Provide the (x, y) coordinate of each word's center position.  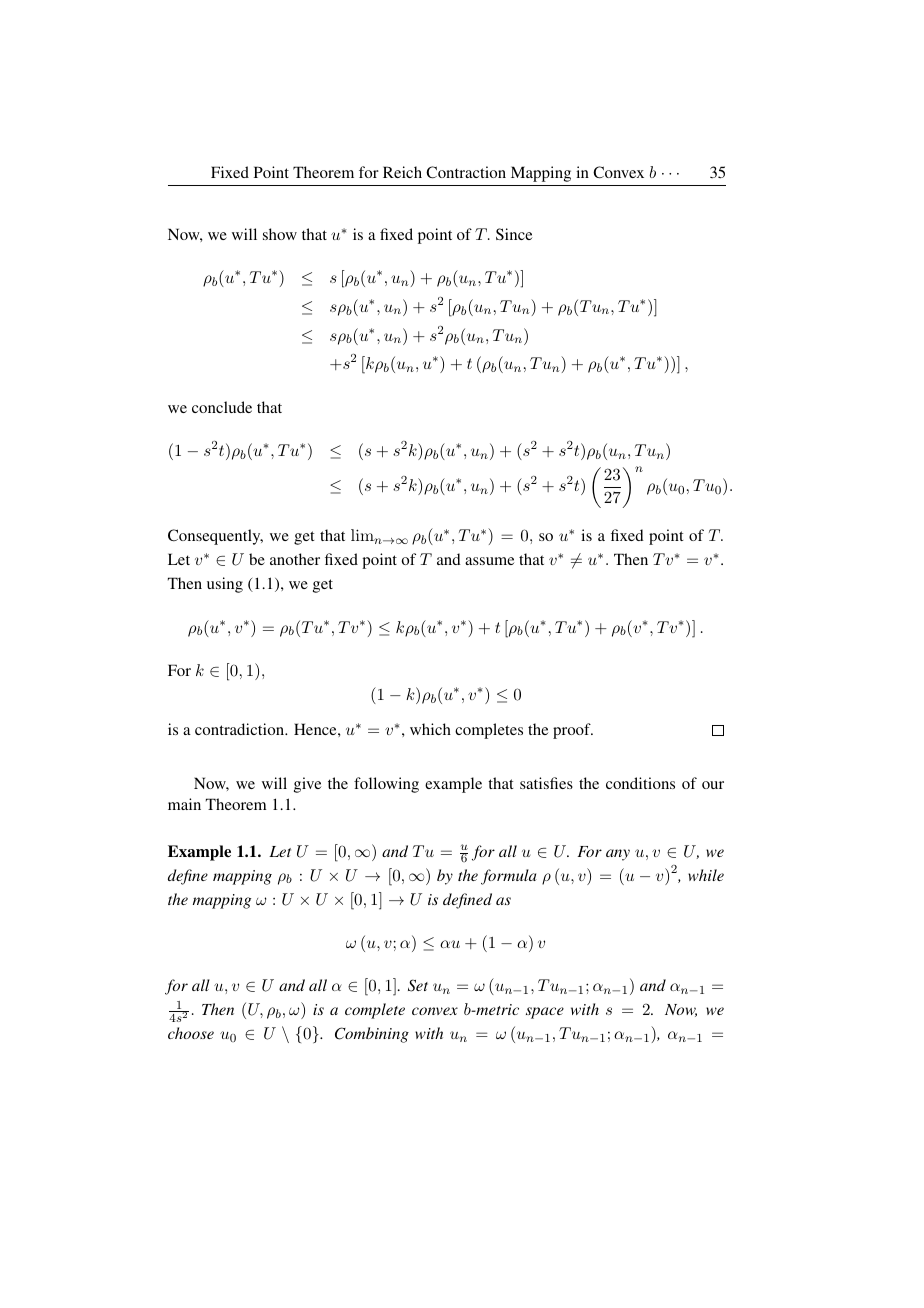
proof (573, 731)
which (430, 729)
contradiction (240, 729)
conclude (222, 407)
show (280, 234)
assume (489, 561)
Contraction (466, 172)
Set (418, 985)
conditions (640, 783)
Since (514, 234)
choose (191, 1033)
